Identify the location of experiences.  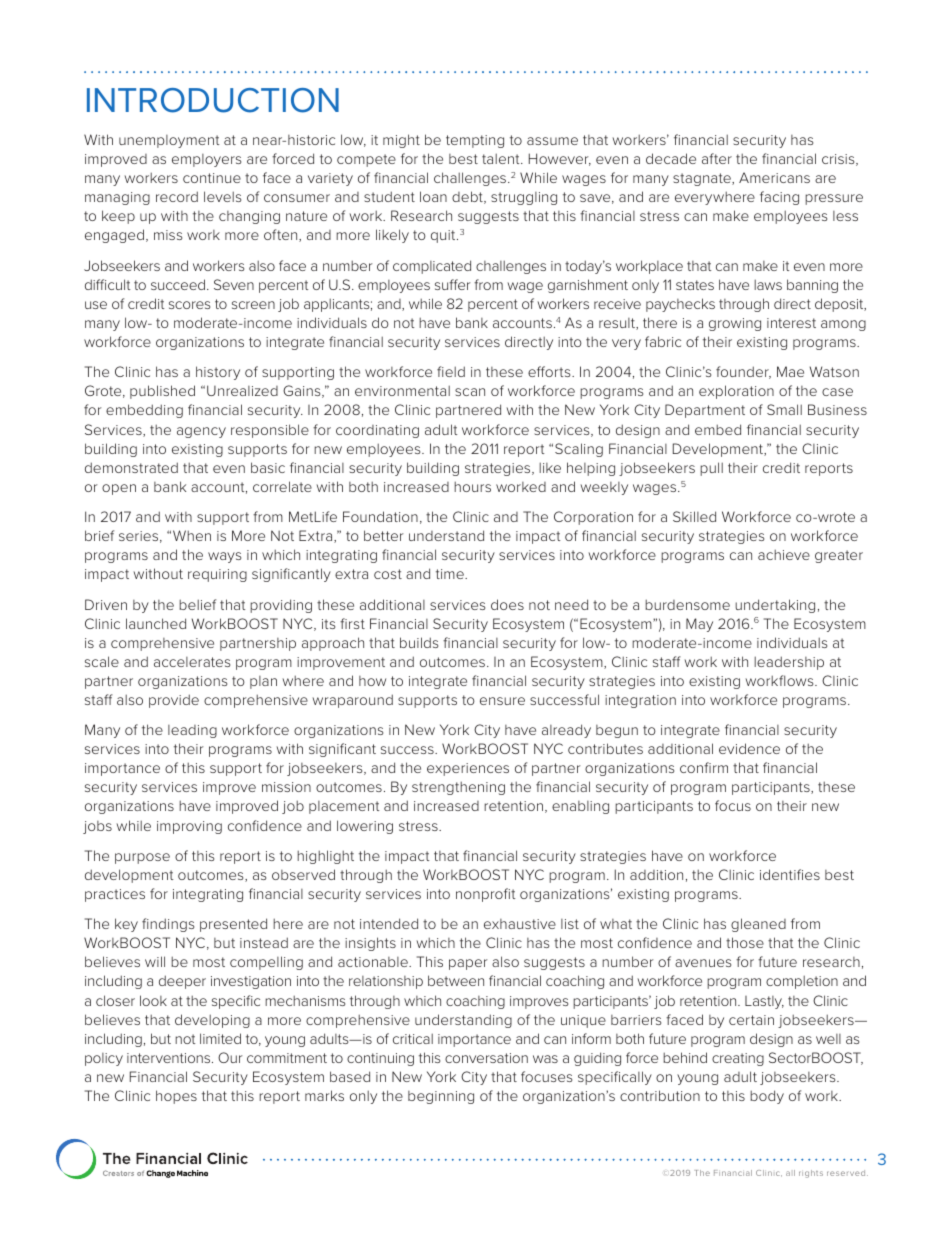
(468, 769).
